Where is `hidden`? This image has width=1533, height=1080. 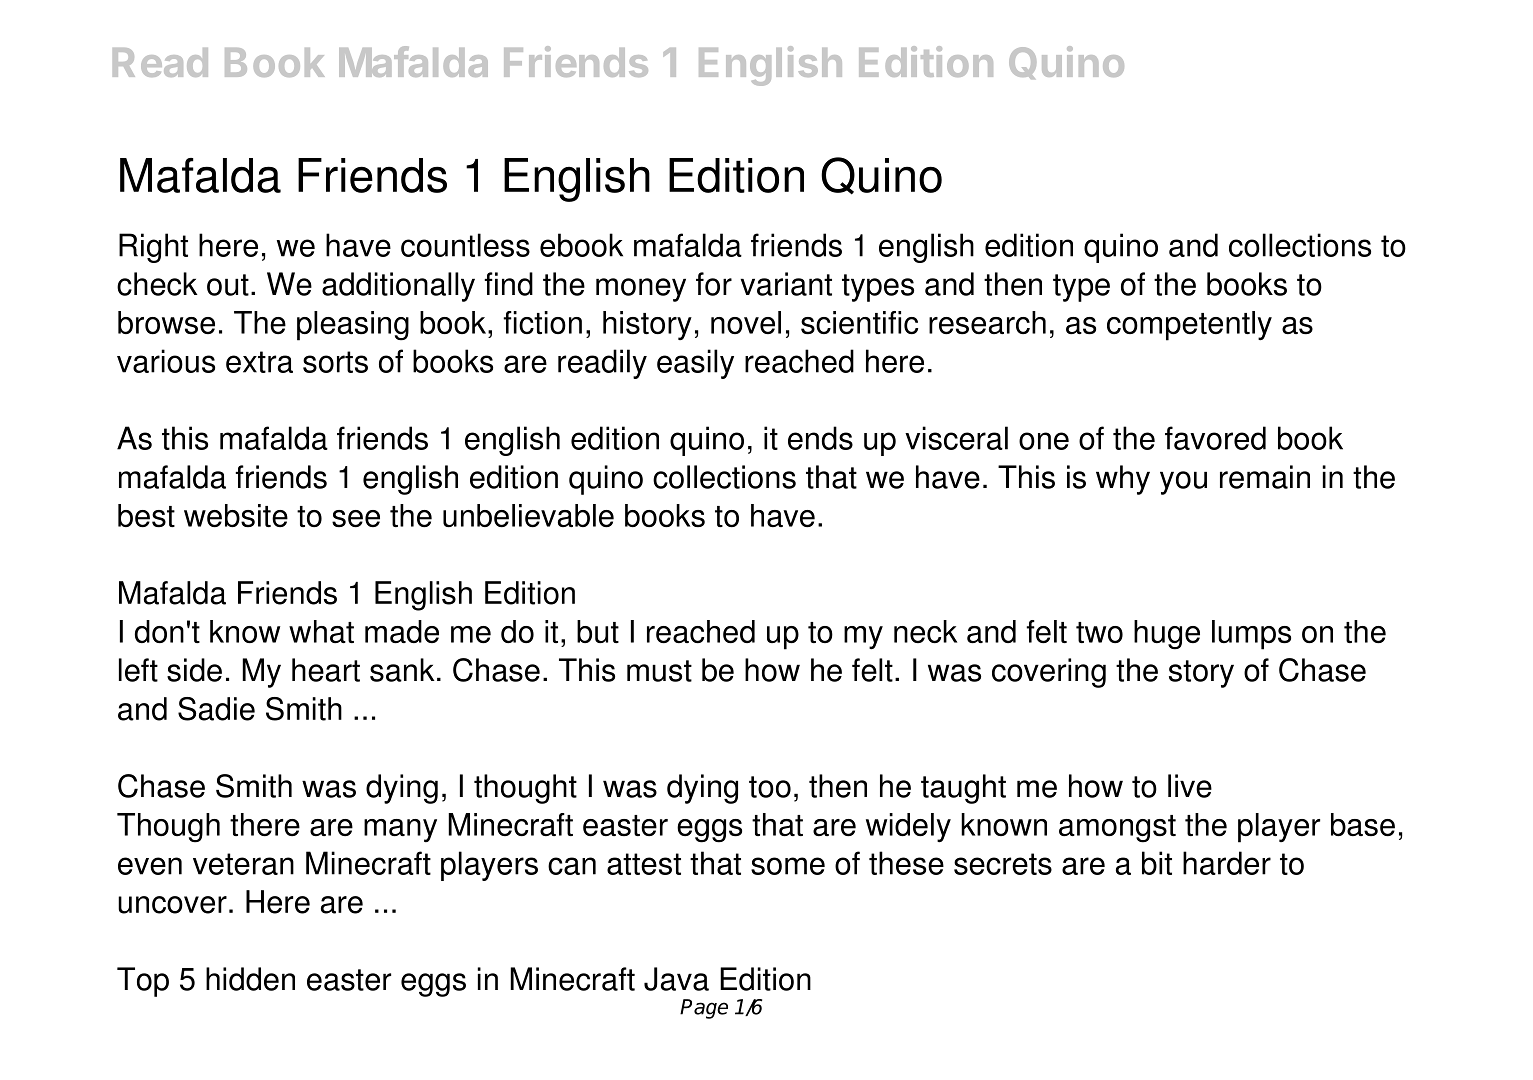
hidden is located at coordinates (250, 979).
